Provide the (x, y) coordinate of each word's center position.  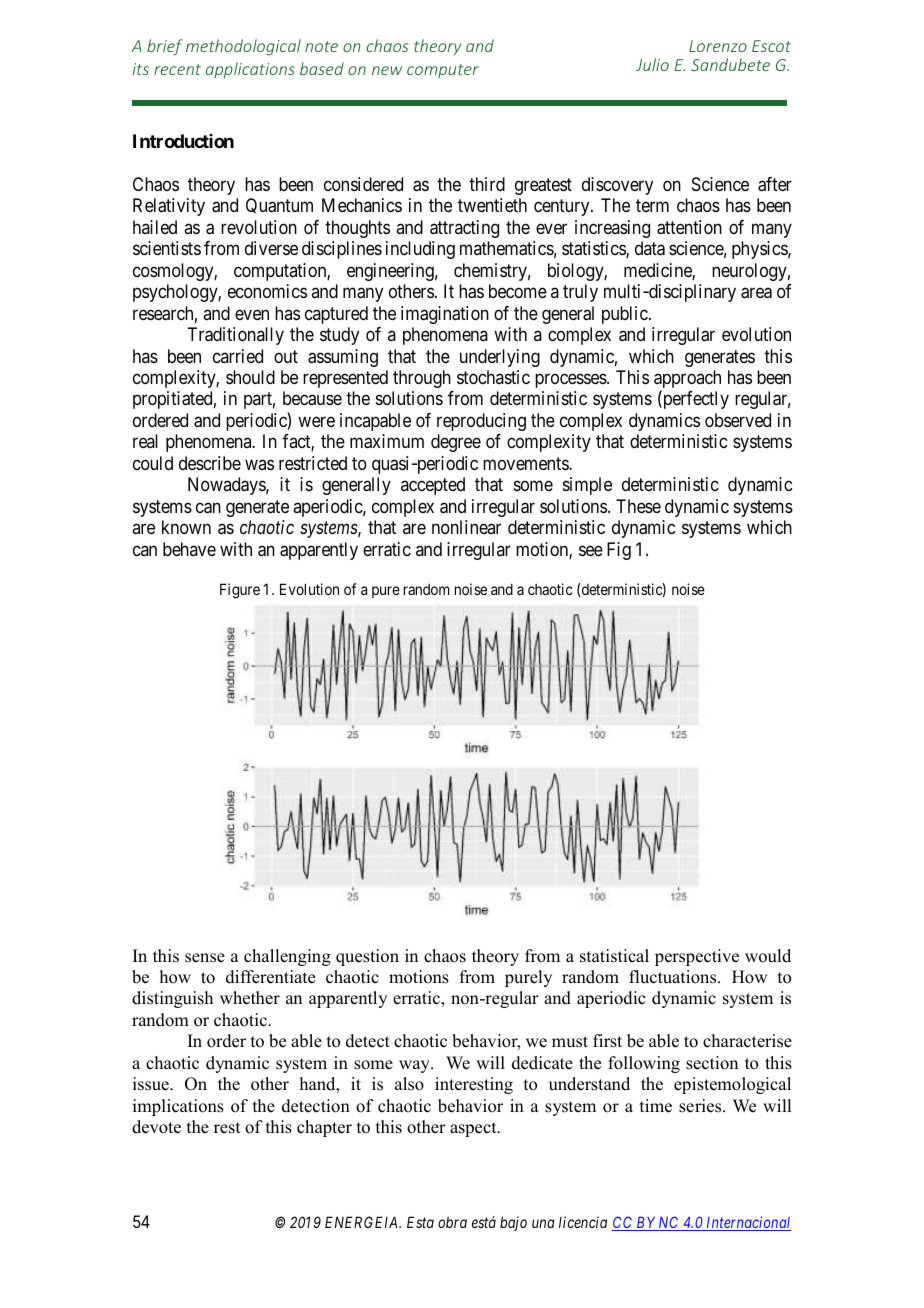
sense (205, 958)
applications (250, 70)
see (591, 550)
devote (156, 1127)
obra (452, 1222)
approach (687, 380)
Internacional (747, 1223)
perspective (697, 957)
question (367, 957)
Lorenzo (718, 46)
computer (443, 71)
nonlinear (466, 527)
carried (238, 356)
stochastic (493, 377)
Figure (240, 591)
